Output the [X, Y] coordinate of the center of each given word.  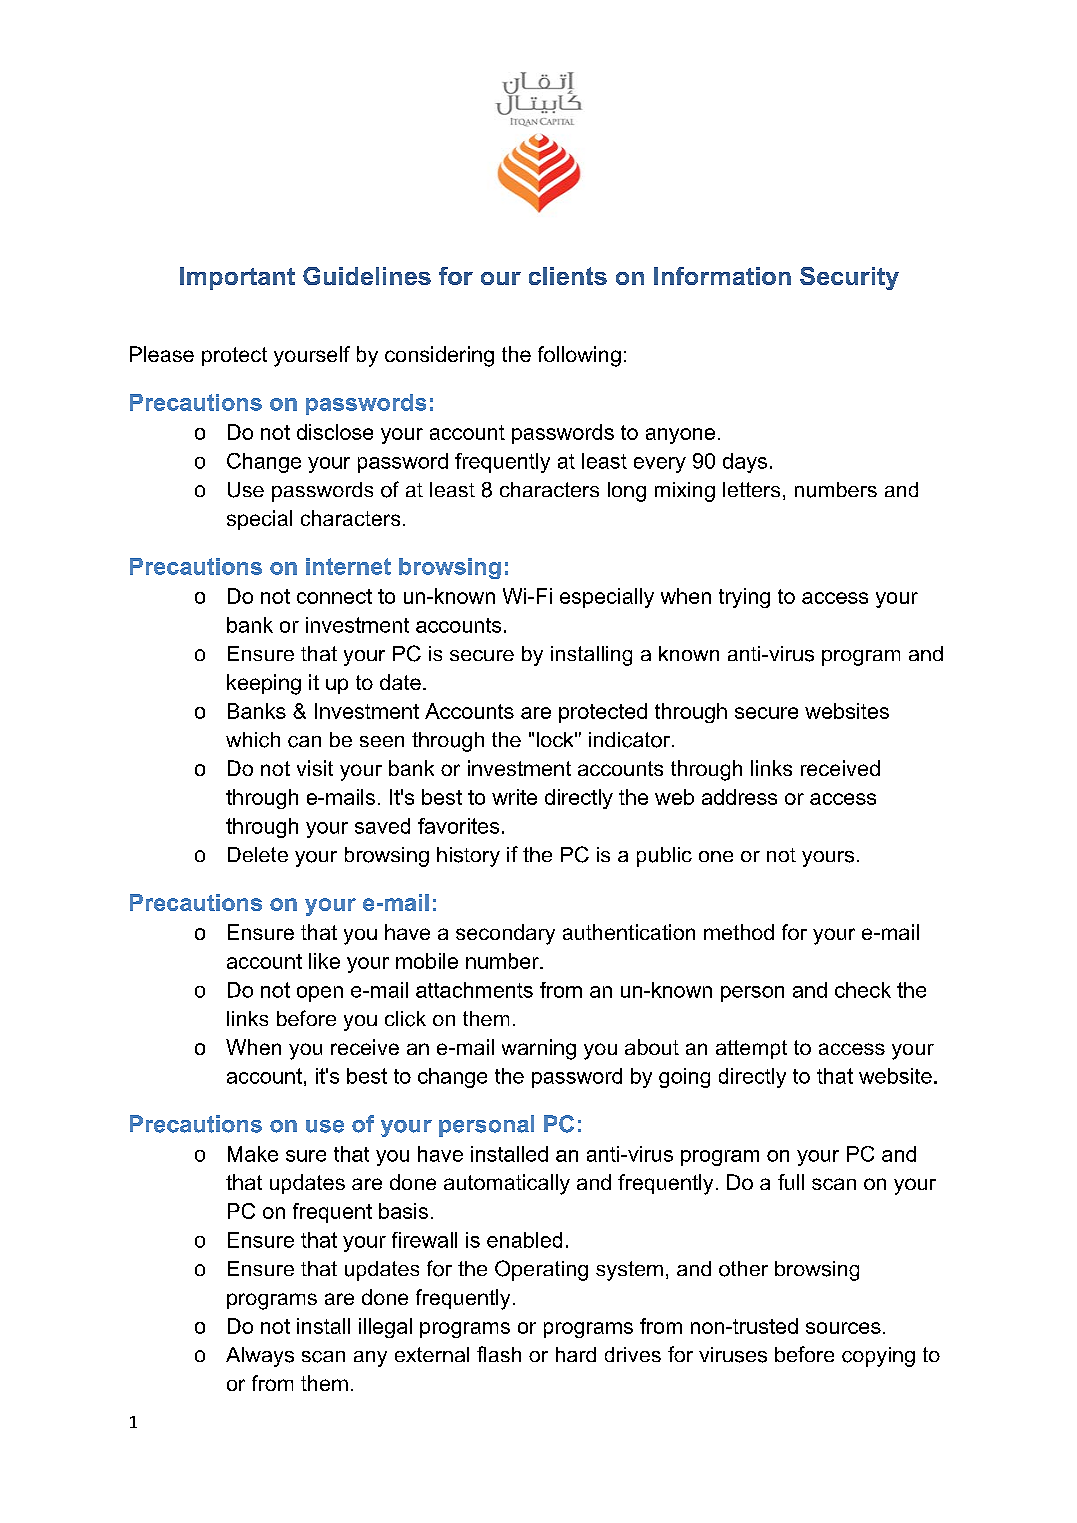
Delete [258, 854]
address [739, 797]
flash [499, 1354]
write [514, 797]
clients [568, 276]
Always [260, 1357]
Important [237, 278]
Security [849, 278]
